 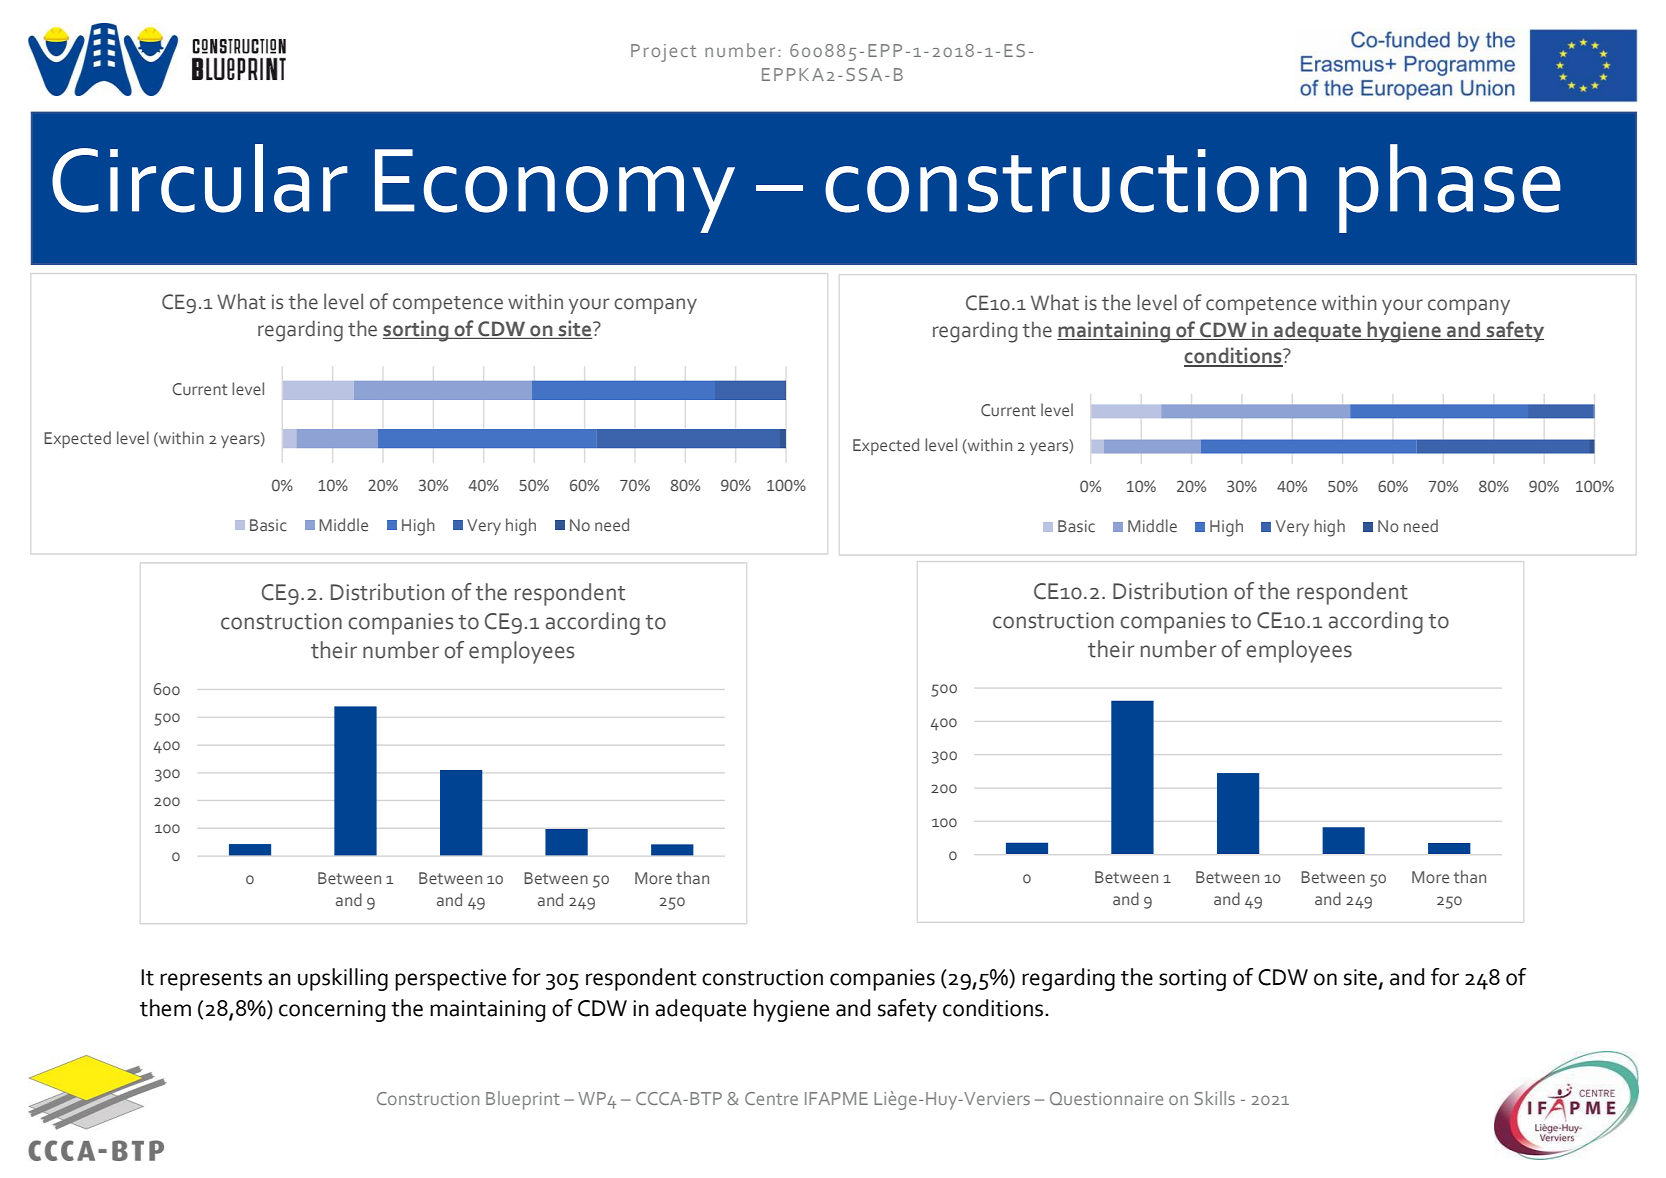 What do you see at coordinates (332, 1011) in the document?
I see `concerning` at bounding box center [332, 1011].
